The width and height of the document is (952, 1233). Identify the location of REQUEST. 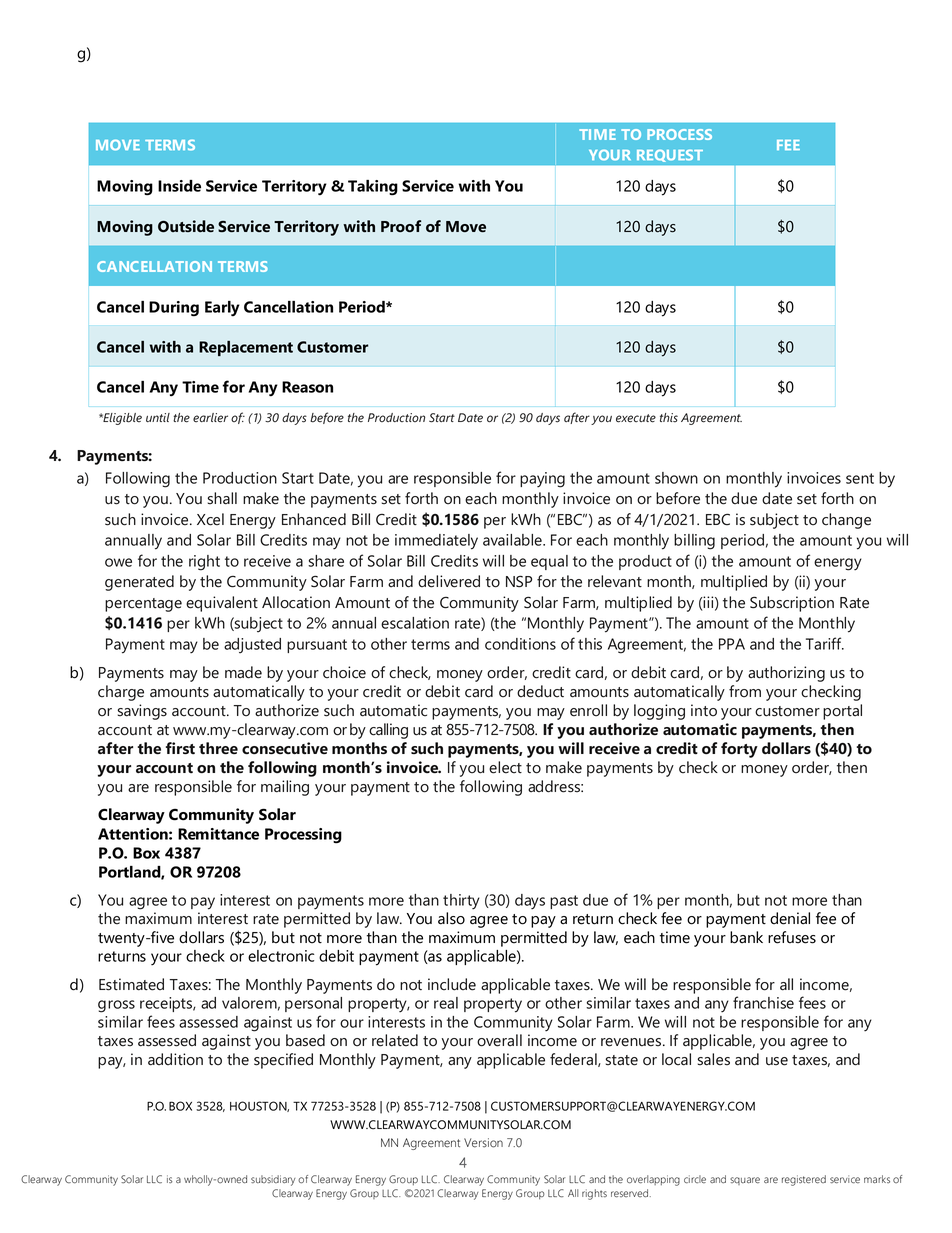
(670, 156).
